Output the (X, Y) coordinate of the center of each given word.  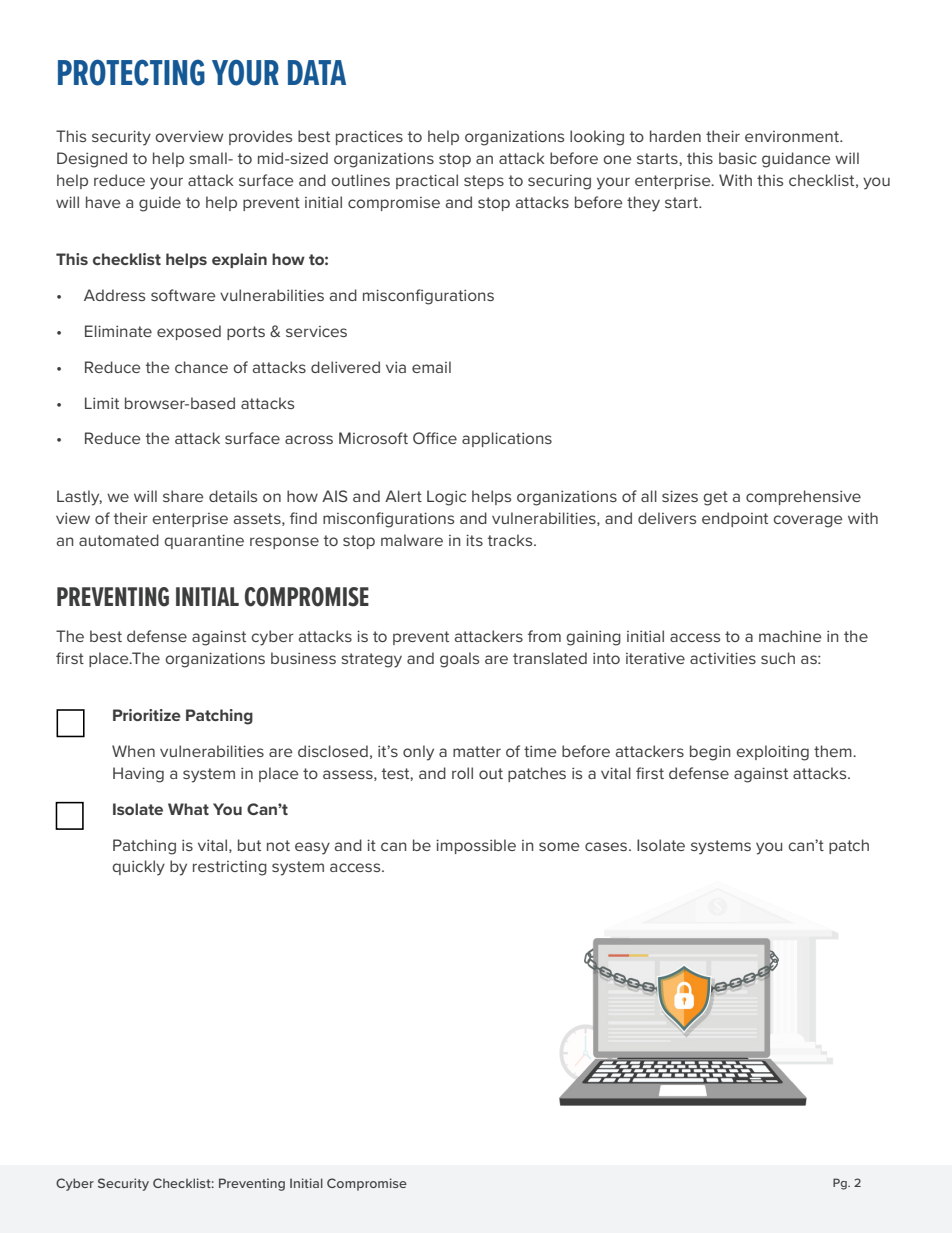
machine (790, 636)
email (431, 367)
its (474, 540)
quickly (138, 868)
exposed (189, 332)
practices (369, 137)
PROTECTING (131, 72)
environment (793, 136)
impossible (476, 846)
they (643, 204)
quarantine (204, 541)
